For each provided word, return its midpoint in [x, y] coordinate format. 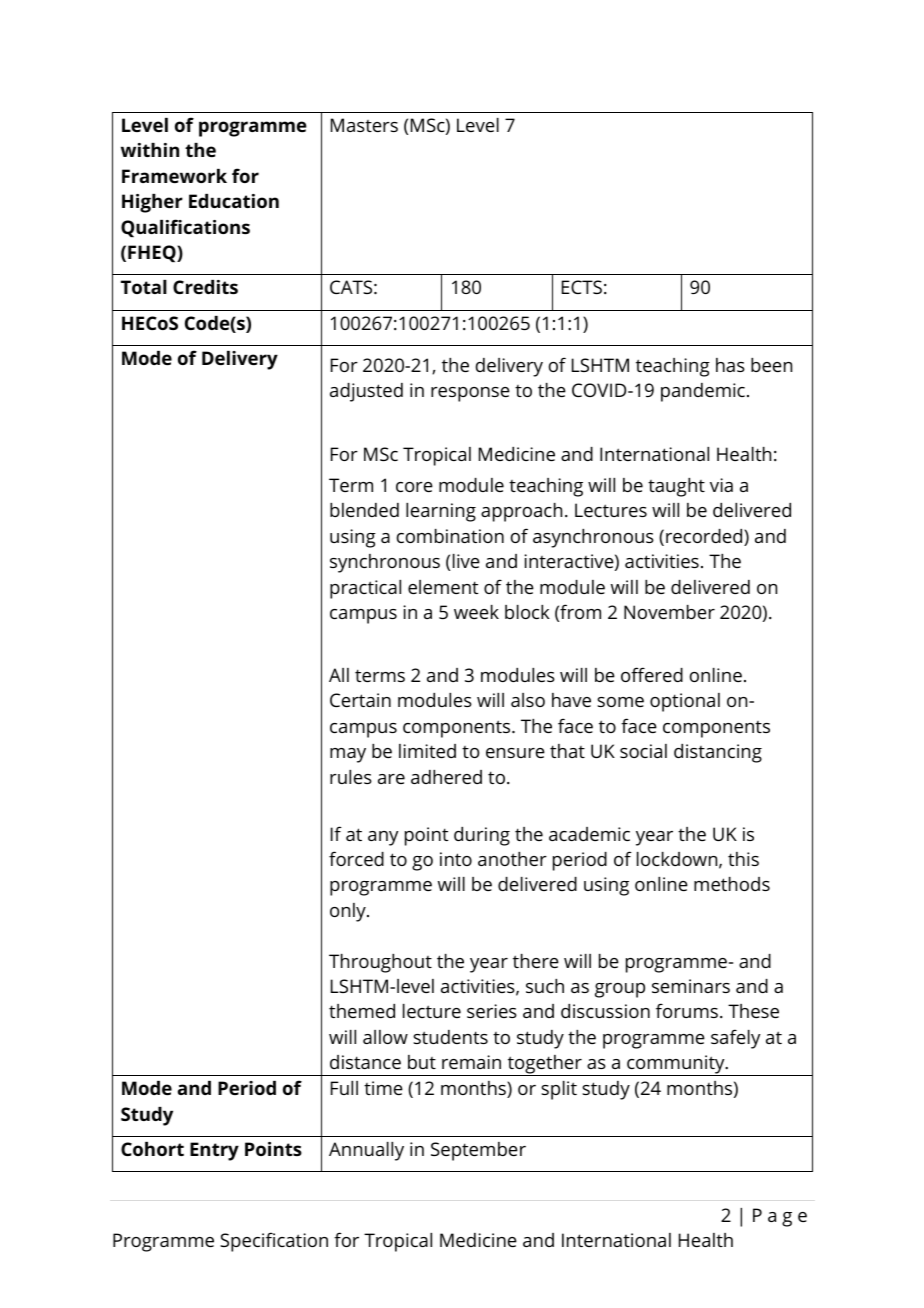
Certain [360, 700]
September [478, 1151]
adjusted [366, 392]
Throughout [380, 963]
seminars [691, 986]
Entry [214, 1151]
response [470, 394]
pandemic [703, 392]
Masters [364, 125]
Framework [174, 176]
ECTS [582, 287]
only [349, 912]
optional [685, 702]
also [528, 700]
